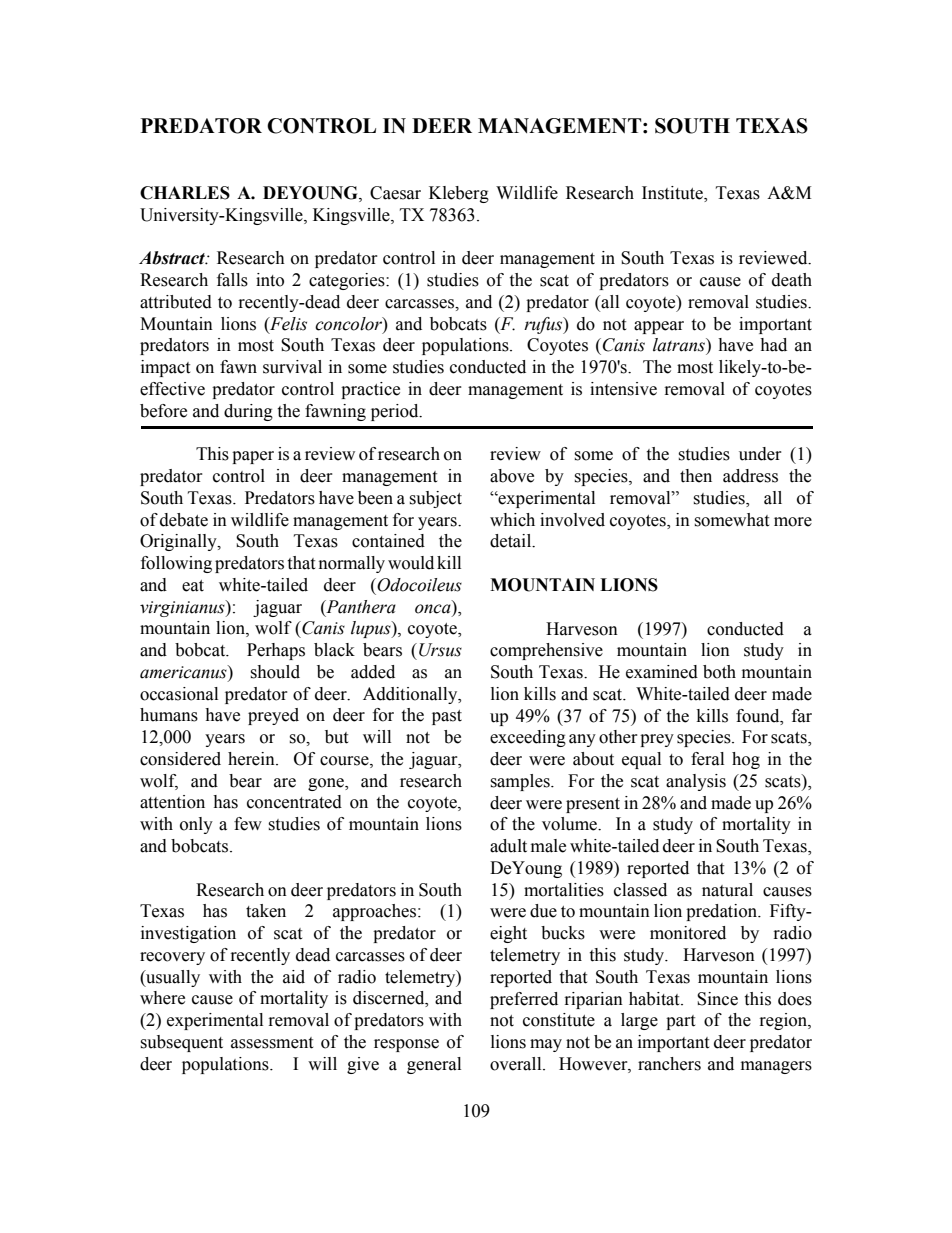  What do you see at coordinates (395, 193) in the image?
I see `Caesar` at bounding box center [395, 193].
